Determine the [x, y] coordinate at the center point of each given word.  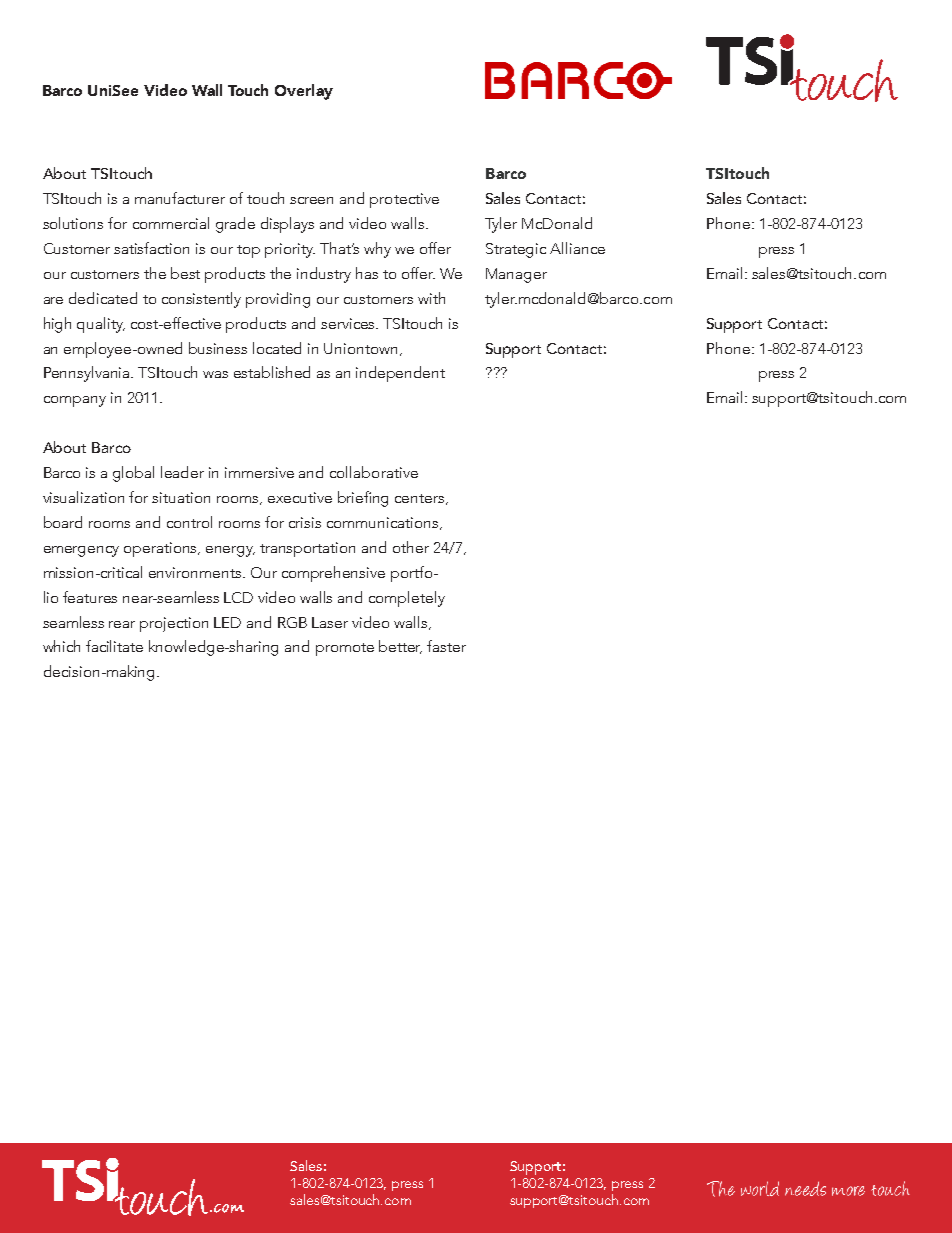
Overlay [304, 92]
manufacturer [180, 198]
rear [122, 624]
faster [446, 646]
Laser [330, 622]
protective [404, 200]
